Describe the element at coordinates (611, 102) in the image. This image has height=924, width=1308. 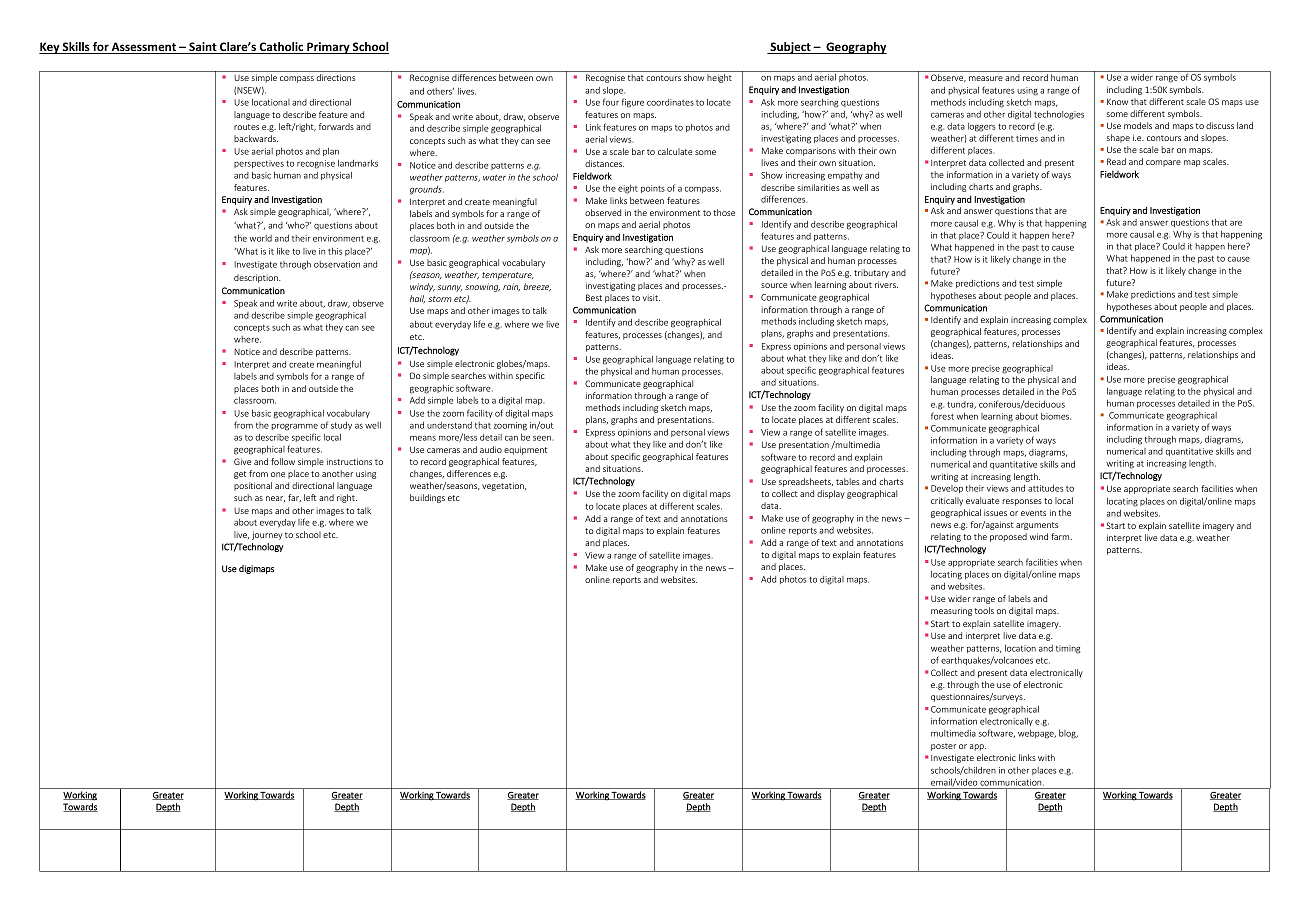
I see `four` at that location.
